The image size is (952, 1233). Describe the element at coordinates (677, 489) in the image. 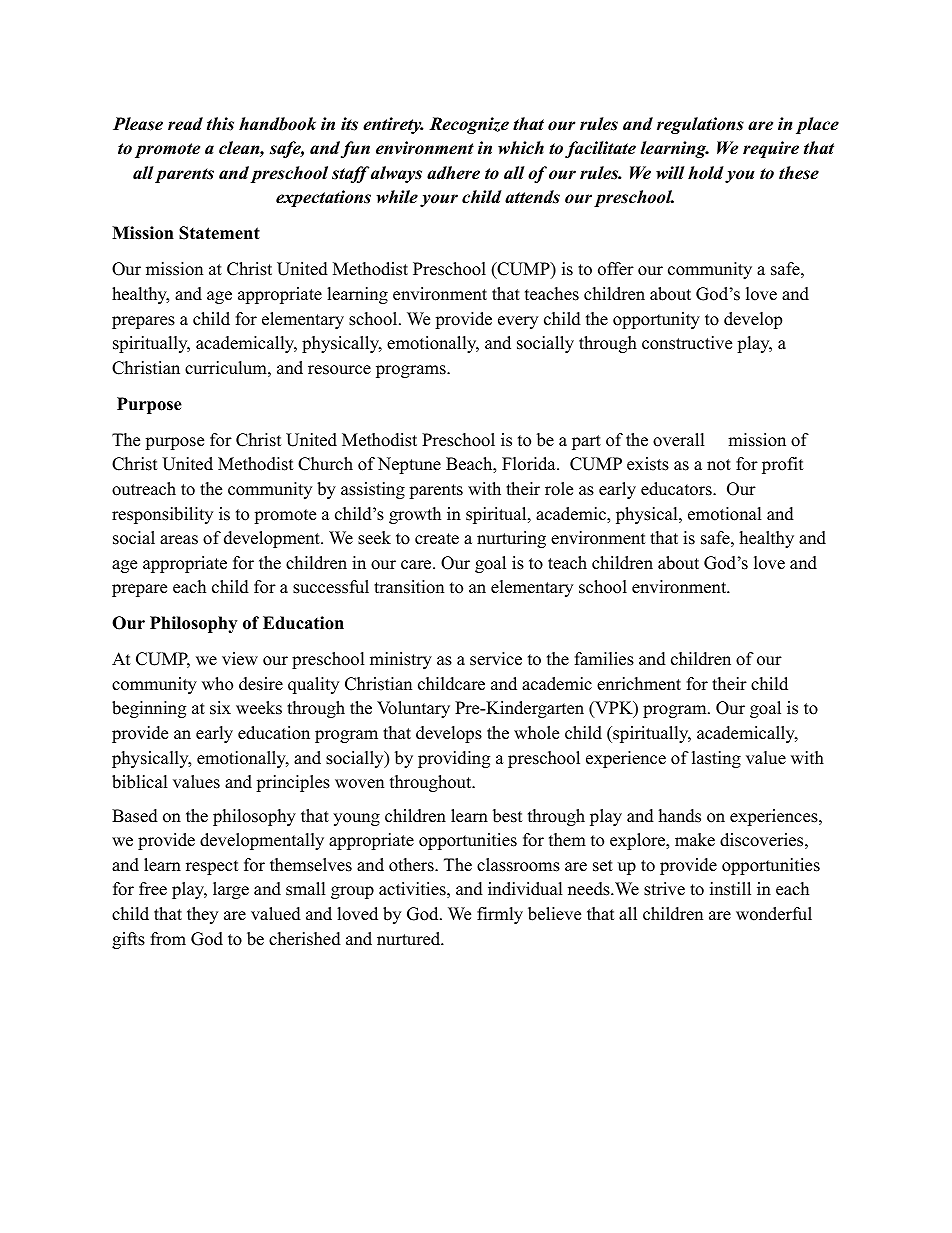

I see `educators` at that location.
